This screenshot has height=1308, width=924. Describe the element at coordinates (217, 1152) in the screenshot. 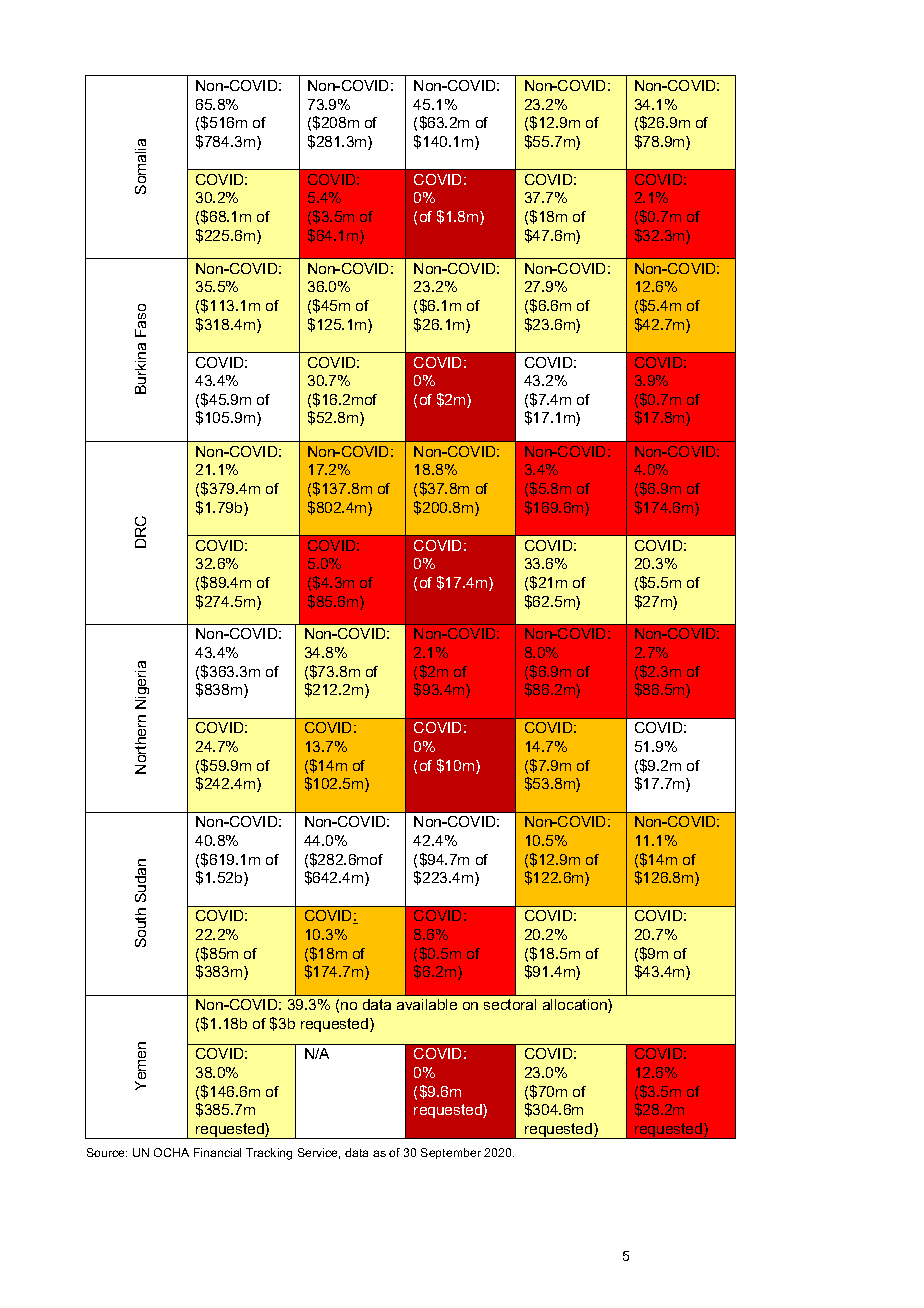

I see `Financial` at that location.
